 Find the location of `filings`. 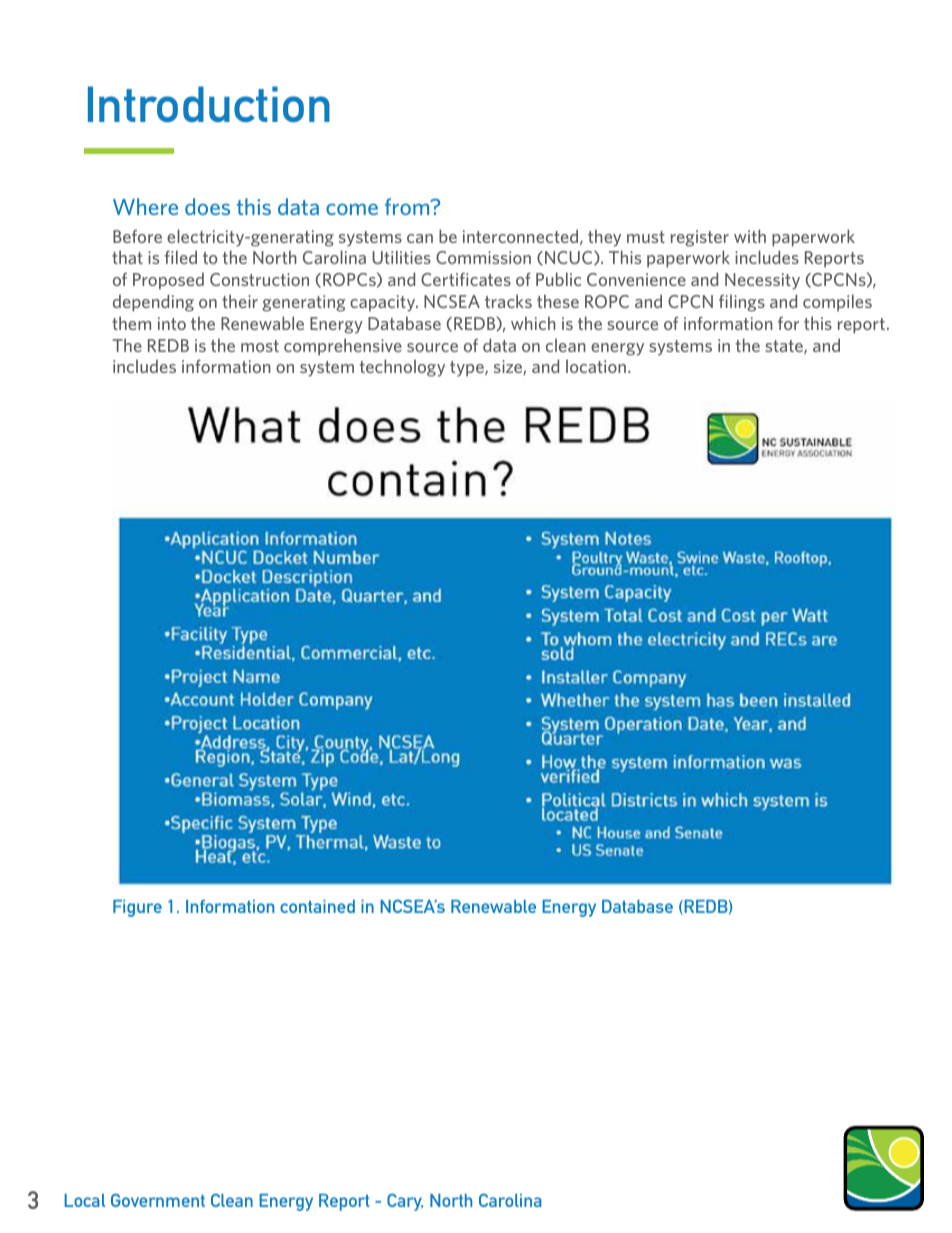

filings is located at coordinates (742, 303).
